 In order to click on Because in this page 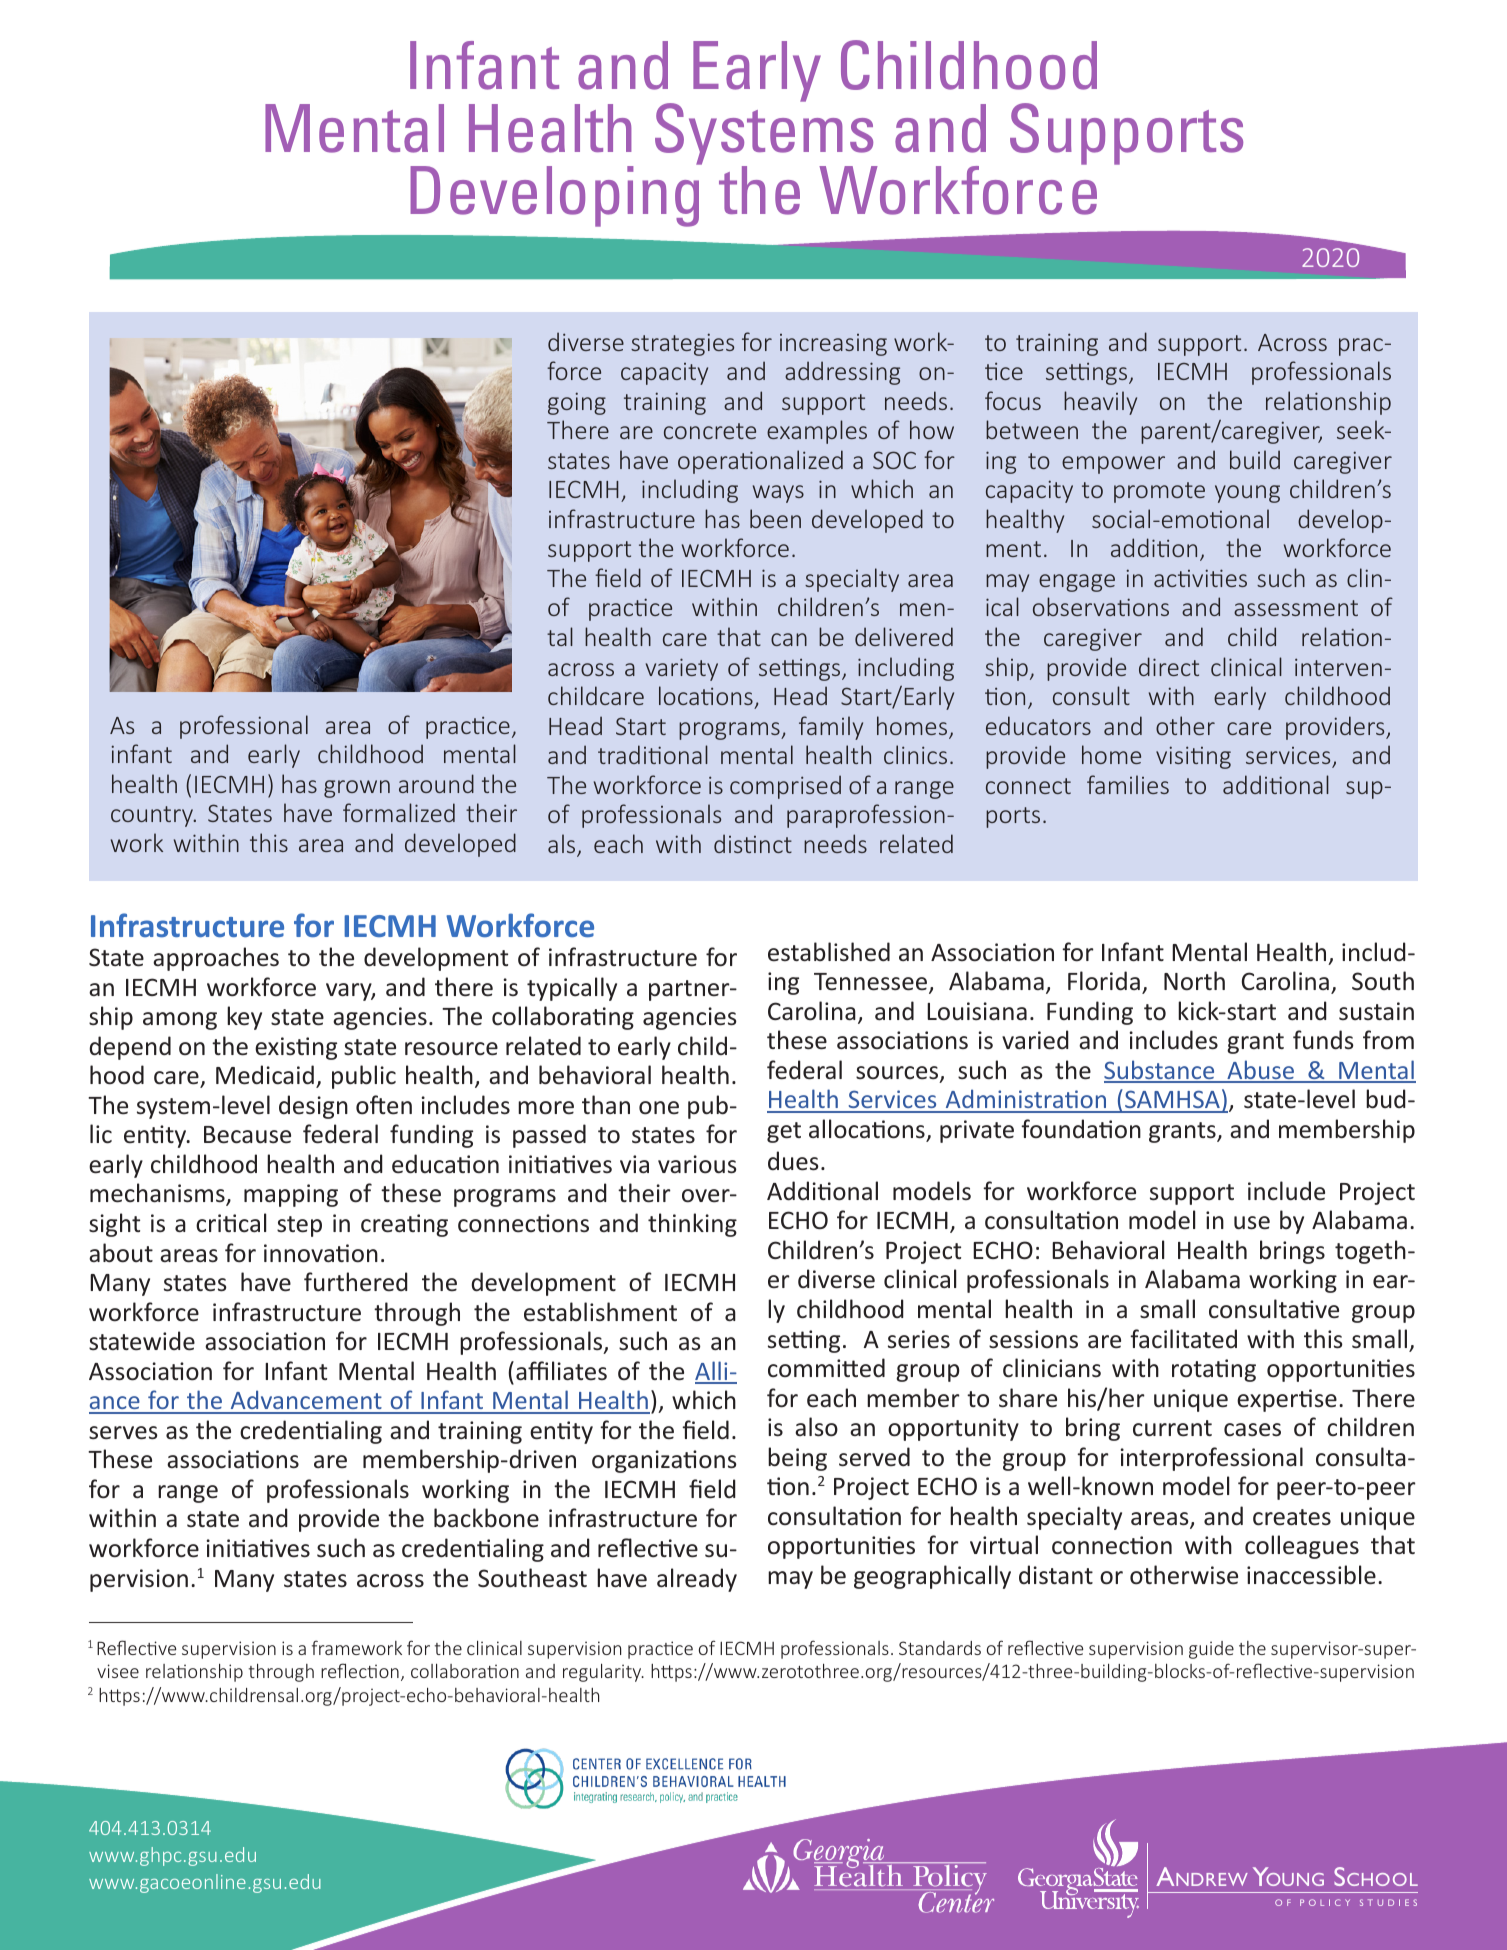, I will do `click(247, 1135)`.
